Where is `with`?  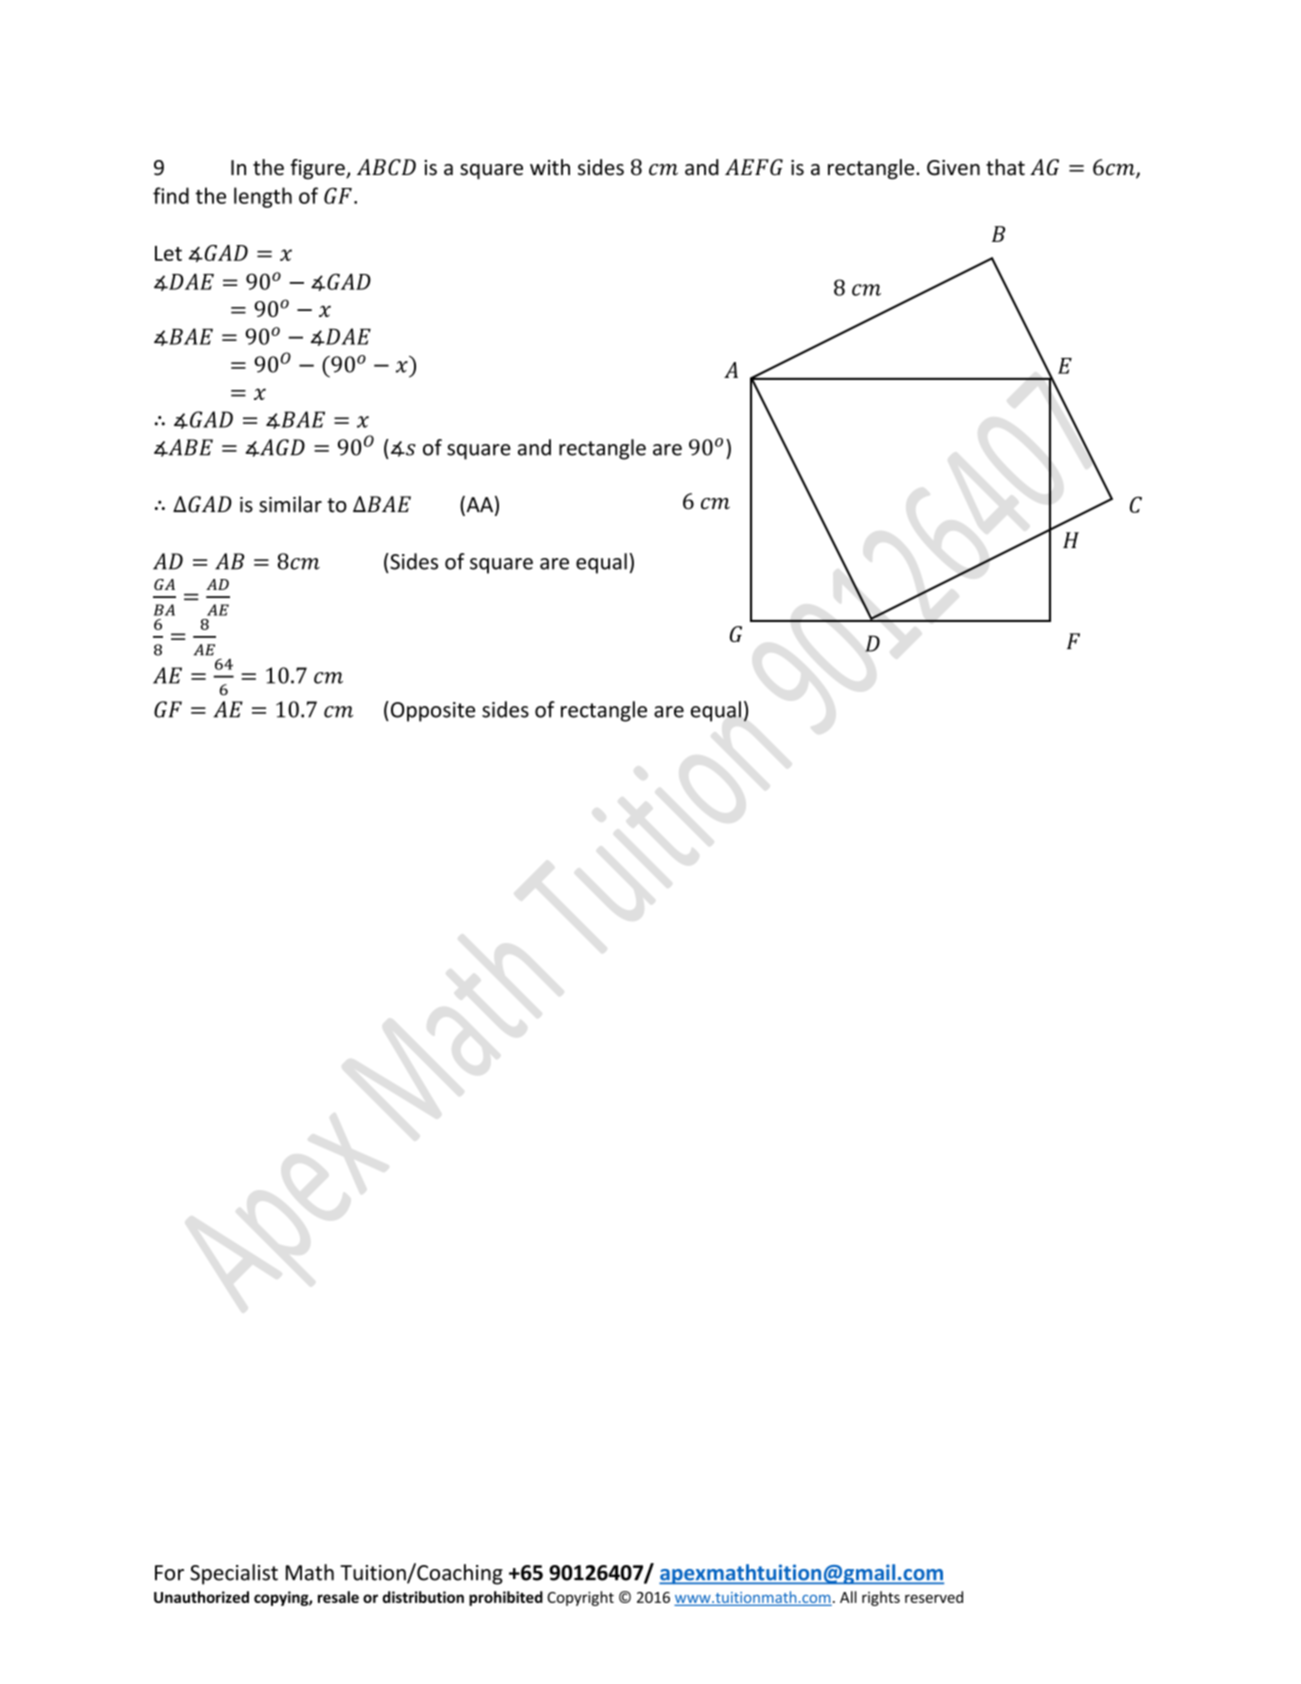 with is located at coordinates (550, 167).
